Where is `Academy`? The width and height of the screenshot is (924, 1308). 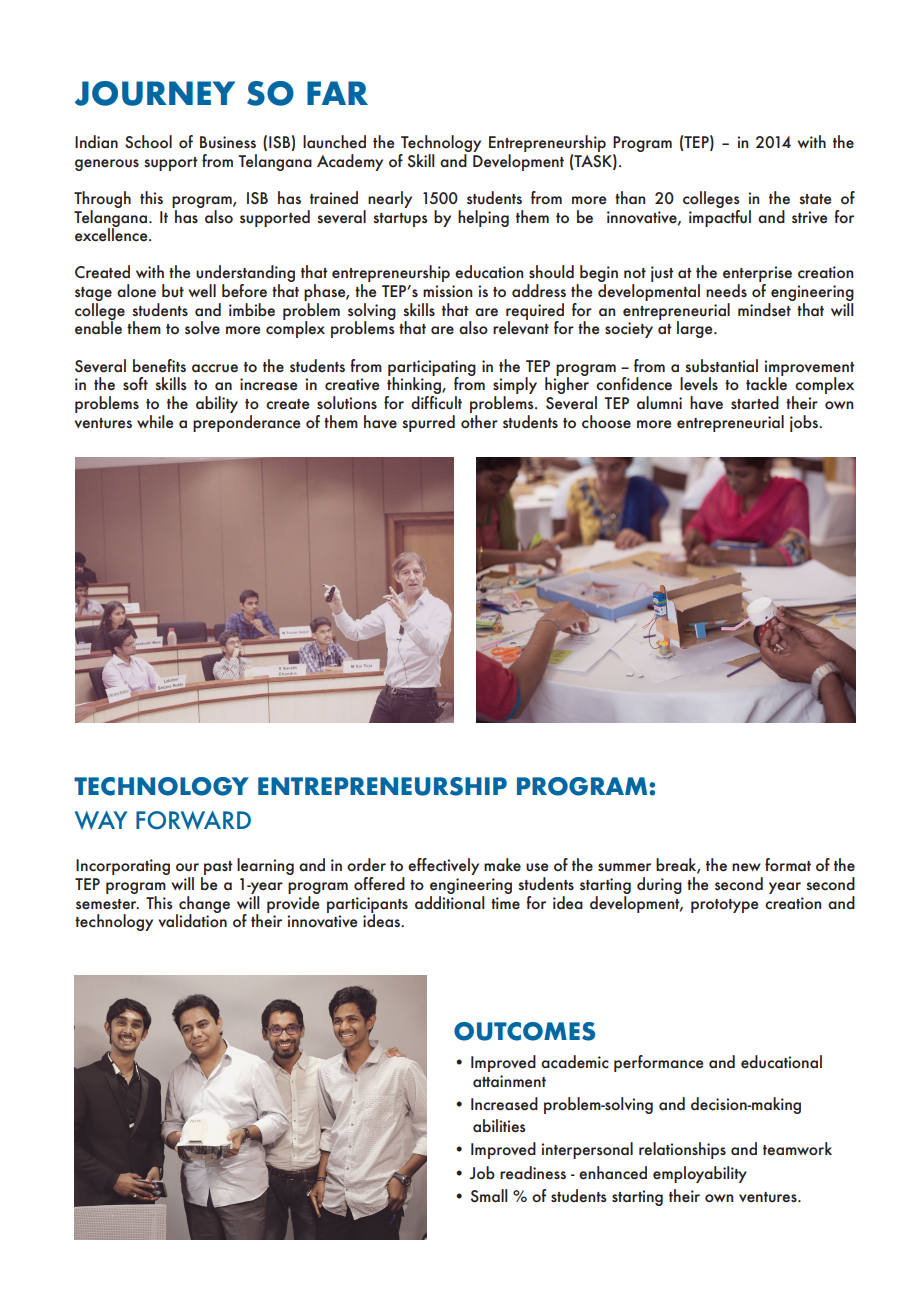
Academy is located at coordinates (350, 162).
